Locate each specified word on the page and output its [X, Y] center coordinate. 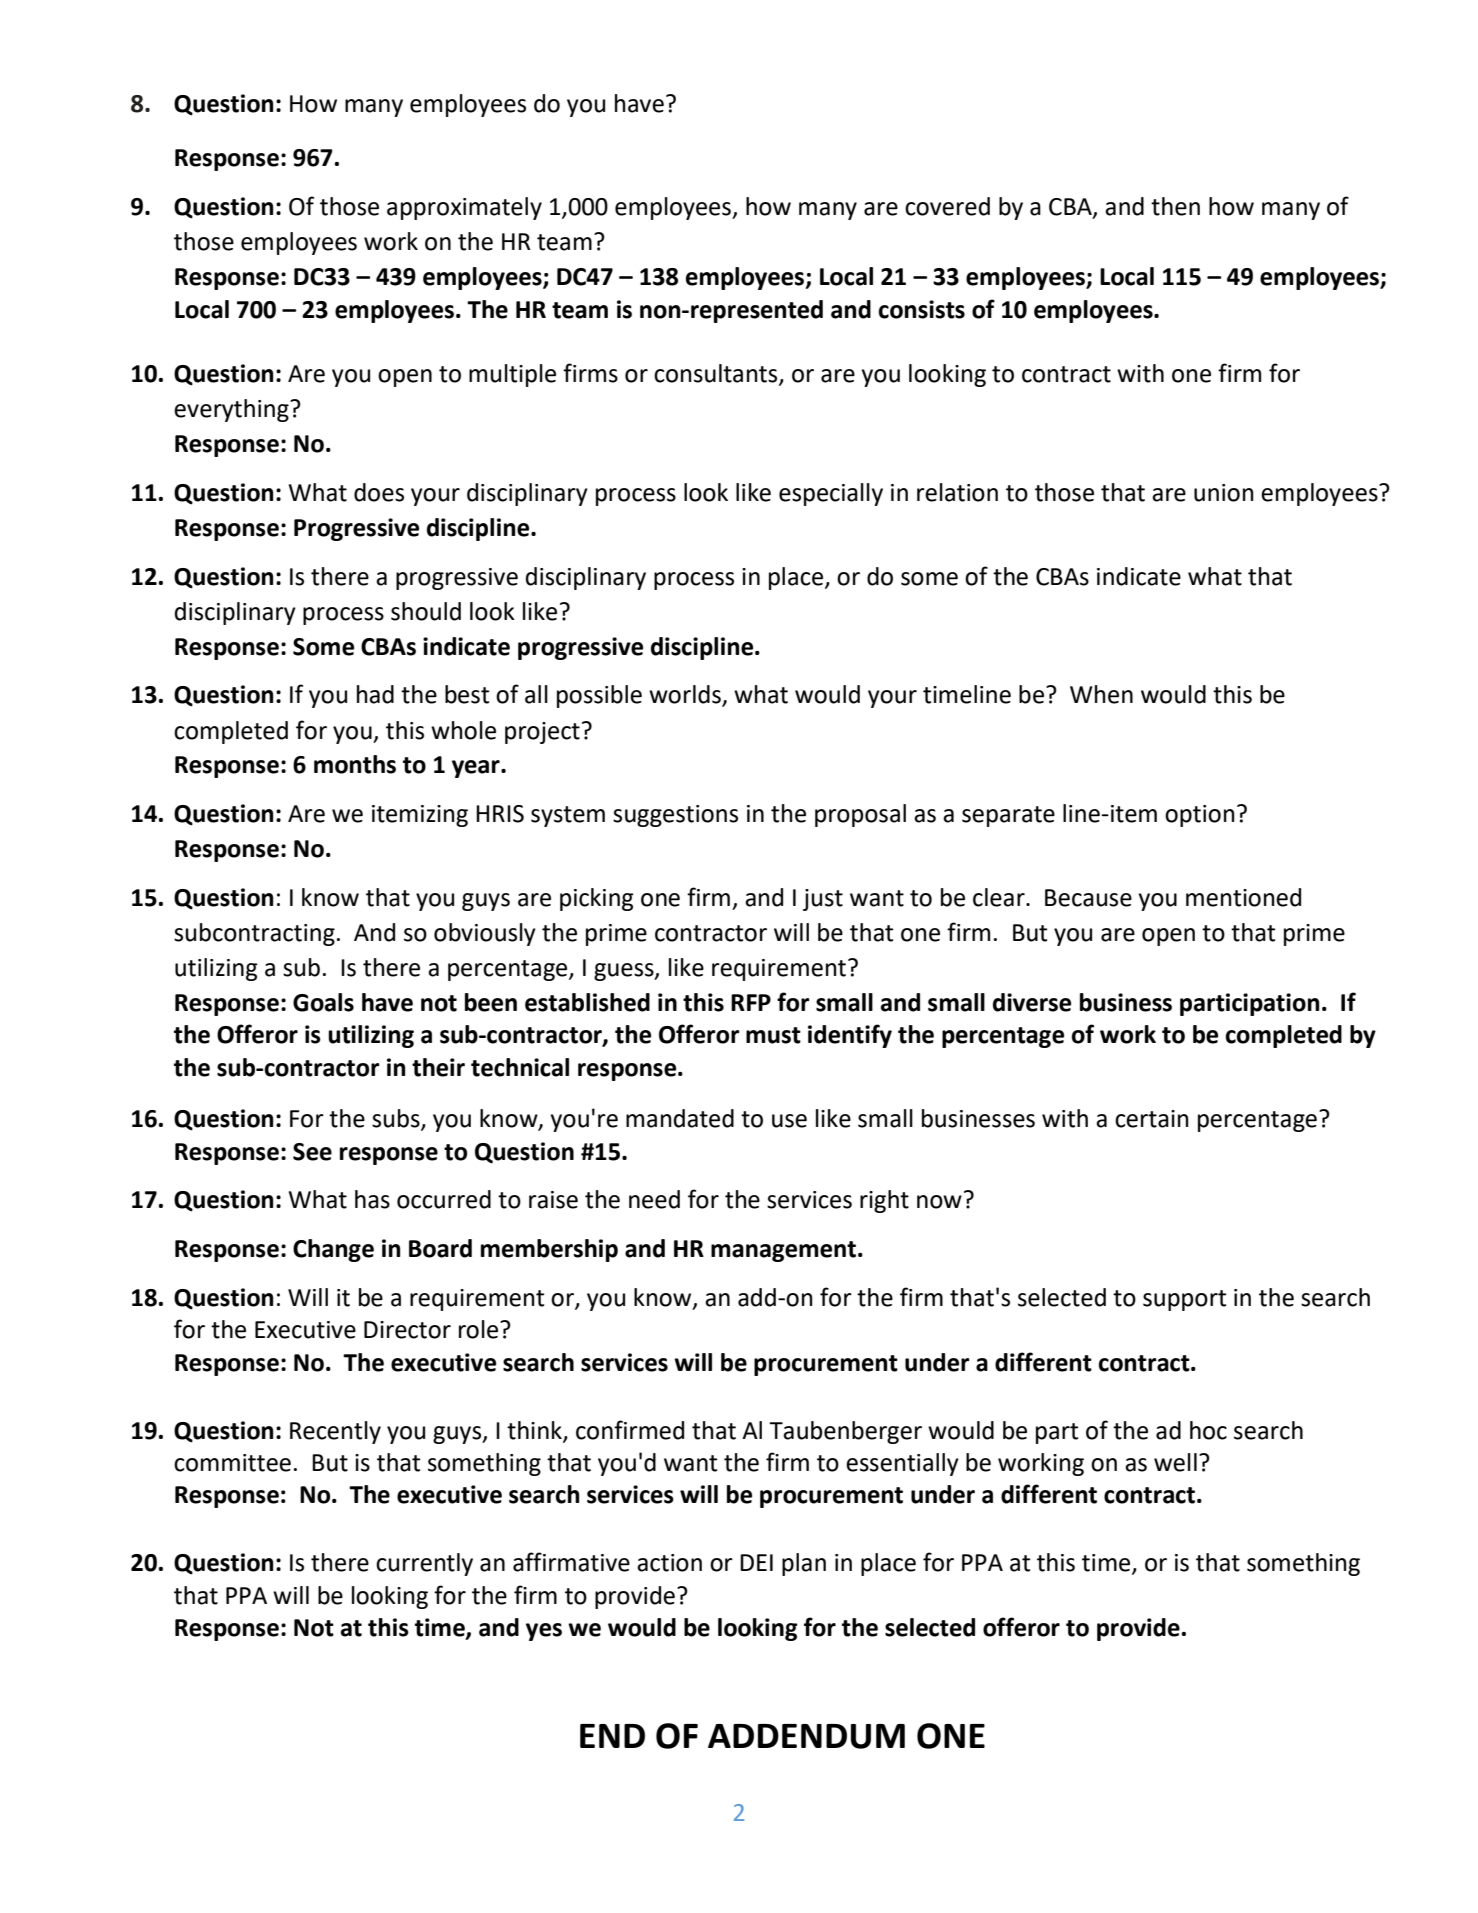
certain [1152, 1119]
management [783, 1251]
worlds [686, 695]
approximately [464, 208]
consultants [717, 374]
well [1175, 1462]
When [1101, 694]
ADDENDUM [806, 1736]
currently [424, 1564]
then [1175, 206]
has [372, 1199]
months [355, 764]
